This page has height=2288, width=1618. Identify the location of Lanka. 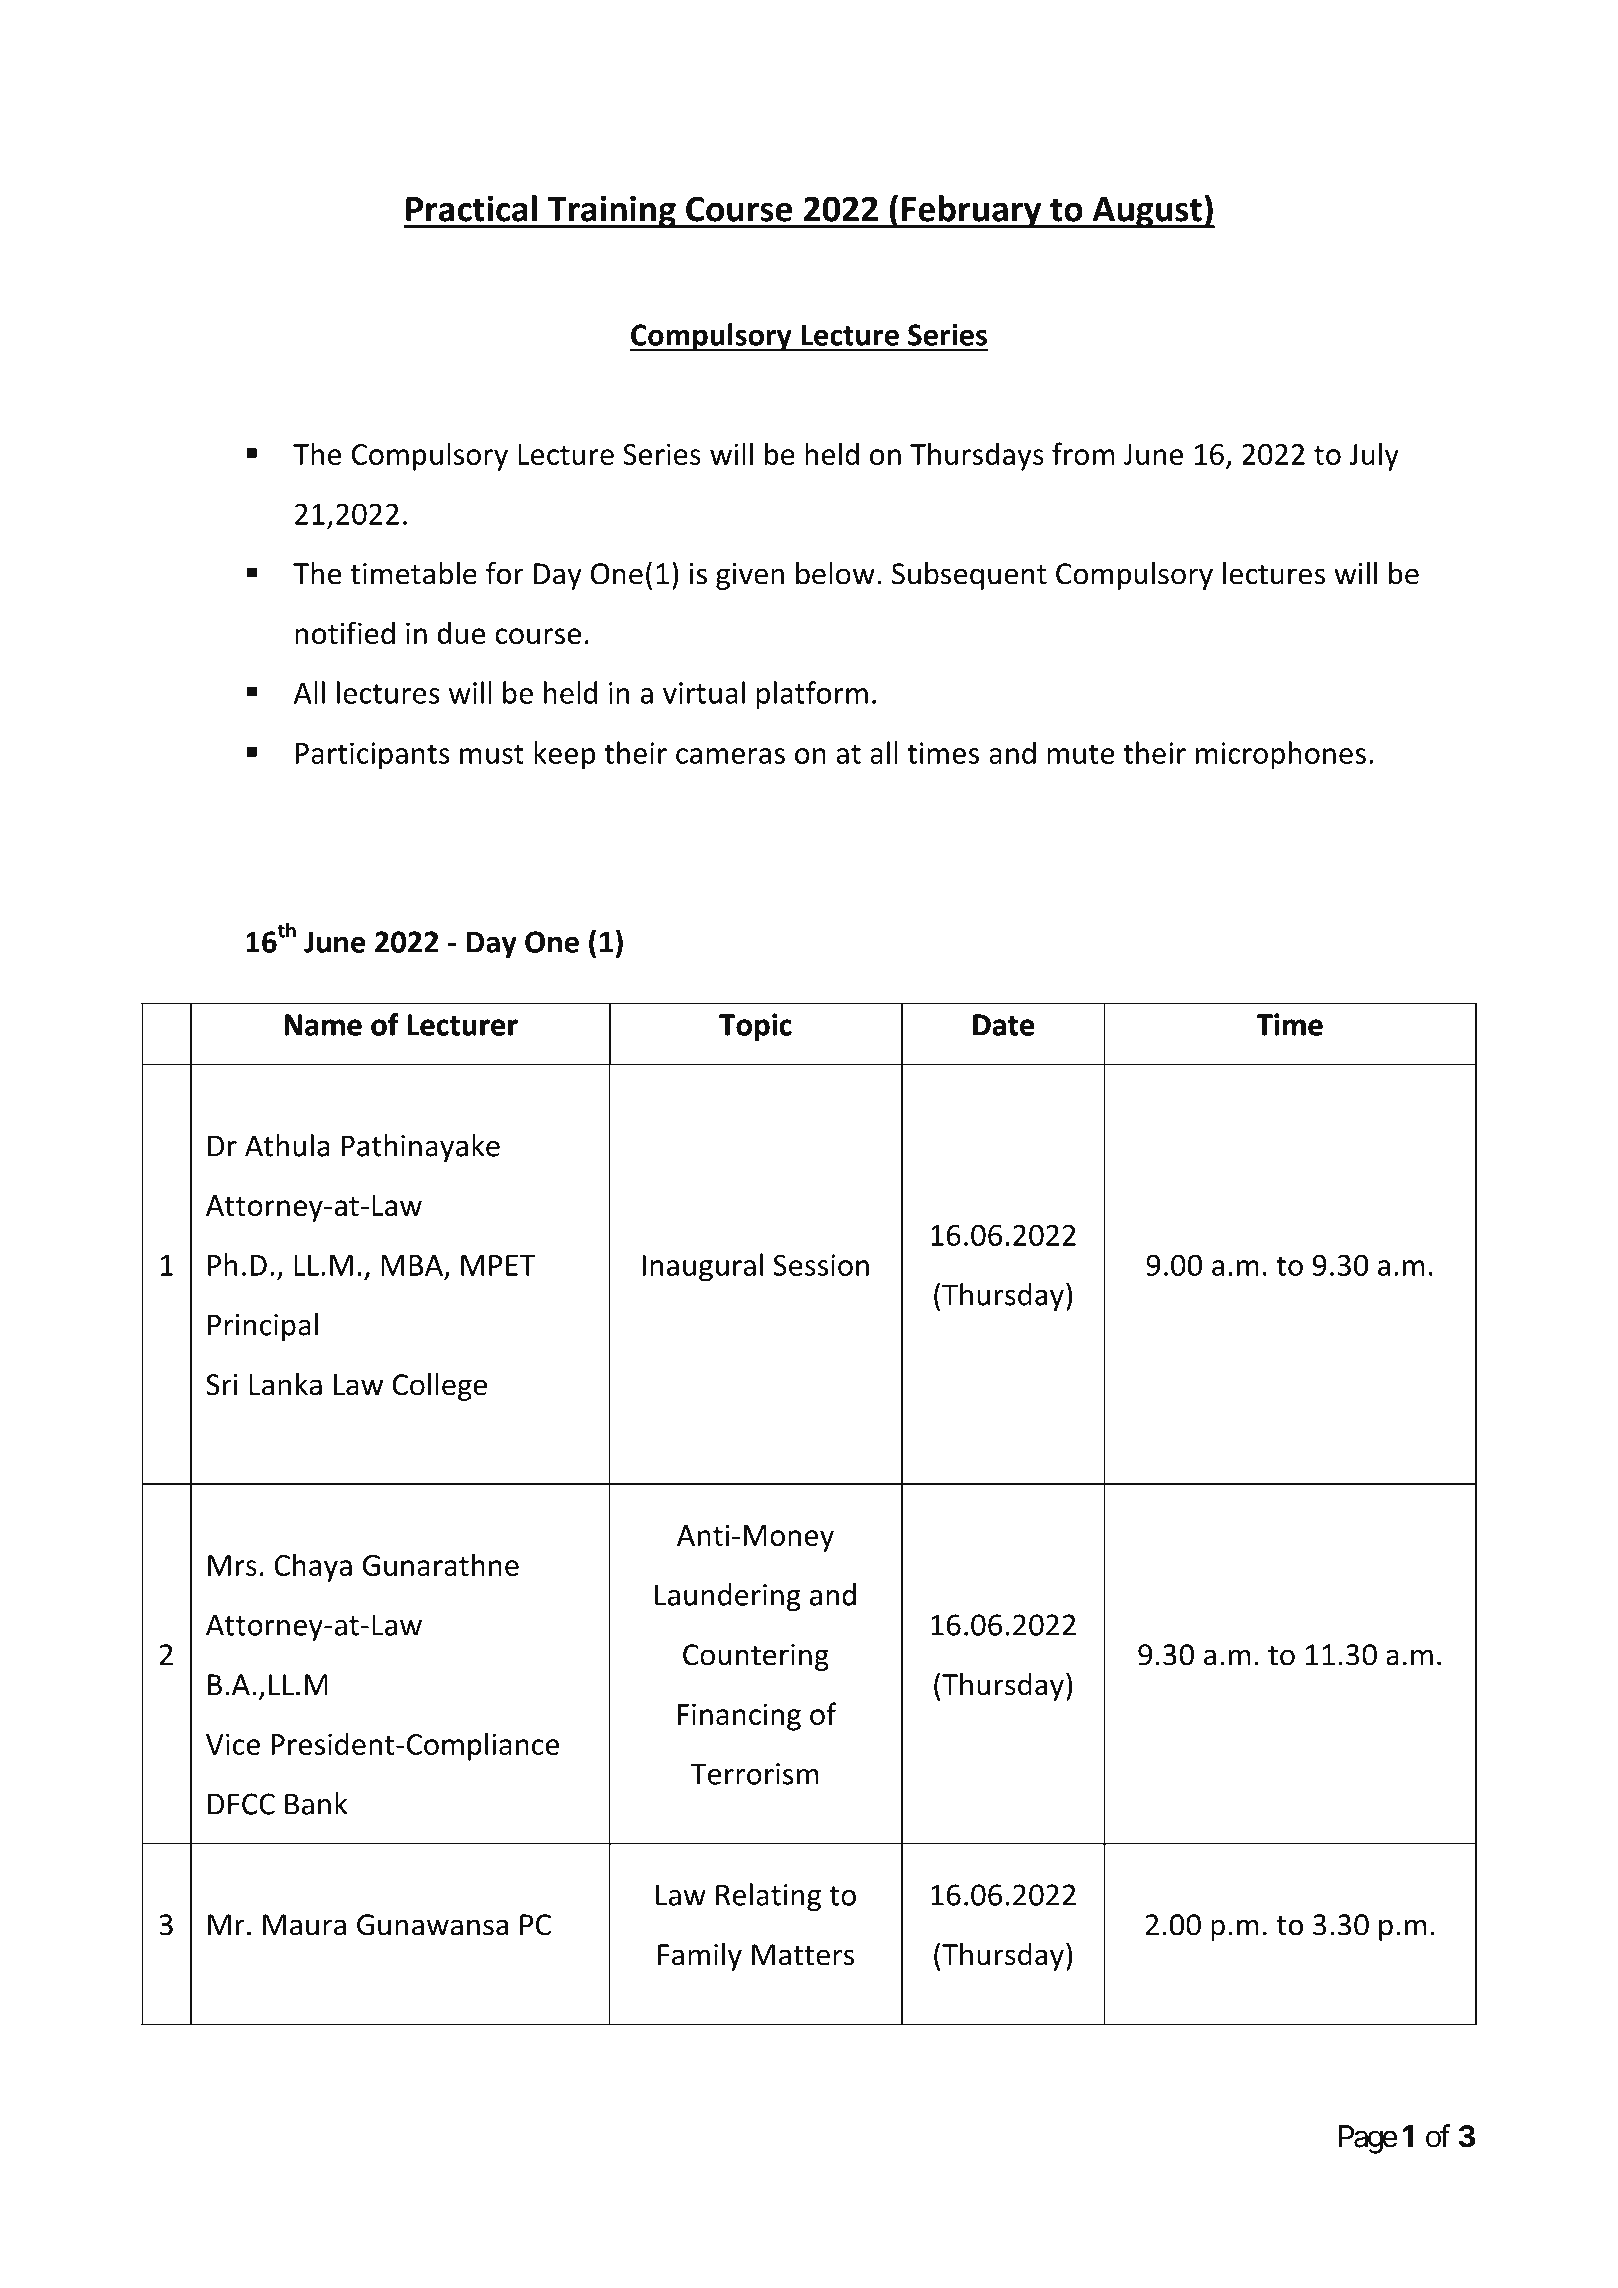
(285, 1384).
